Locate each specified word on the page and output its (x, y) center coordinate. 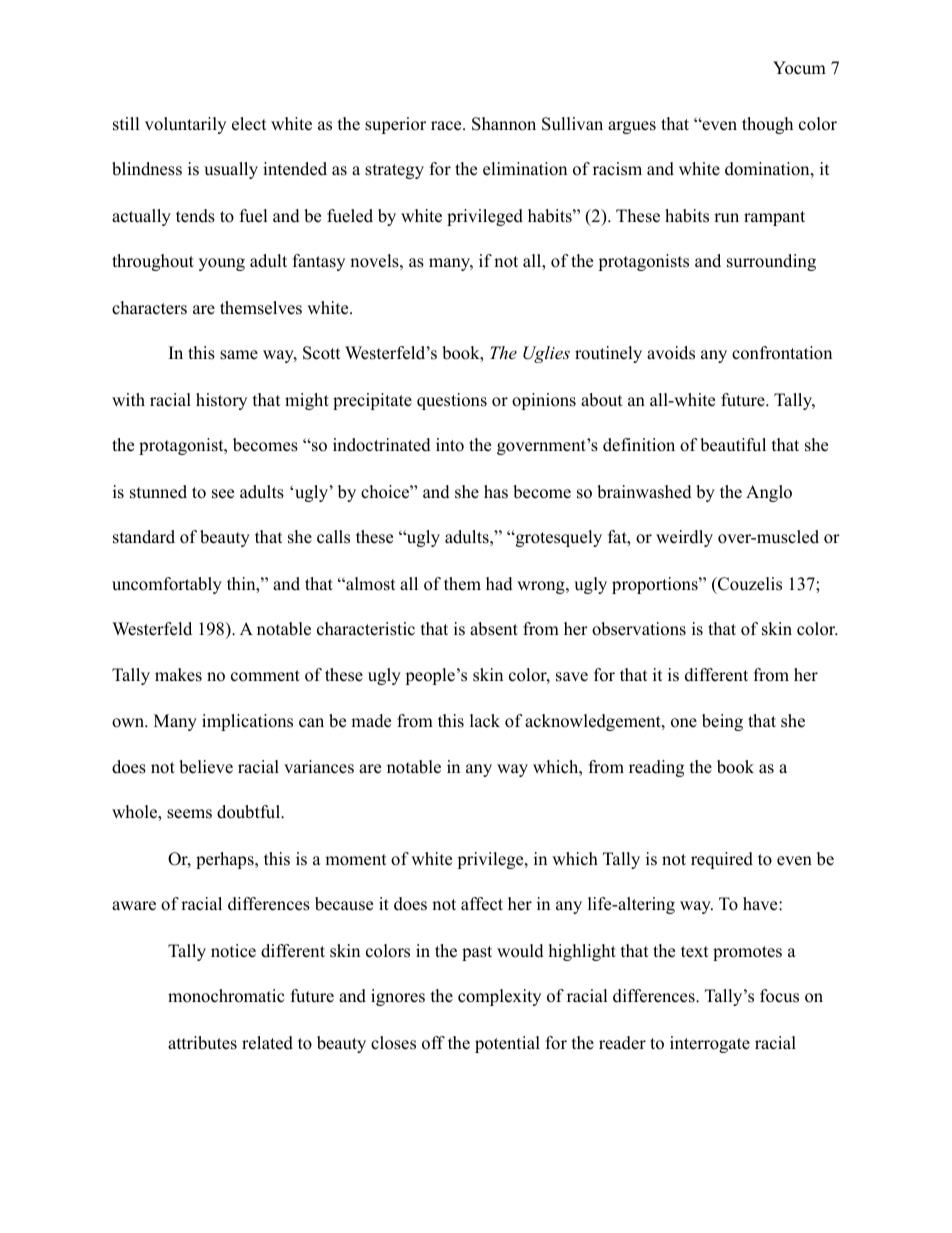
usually (231, 170)
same (239, 355)
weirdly (684, 538)
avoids (671, 353)
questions (452, 401)
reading (656, 768)
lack (485, 721)
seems (189, 814)
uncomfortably (167, 585)
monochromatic (226, 996)
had (499, 584)
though (767, 125)
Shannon (504, 124)
